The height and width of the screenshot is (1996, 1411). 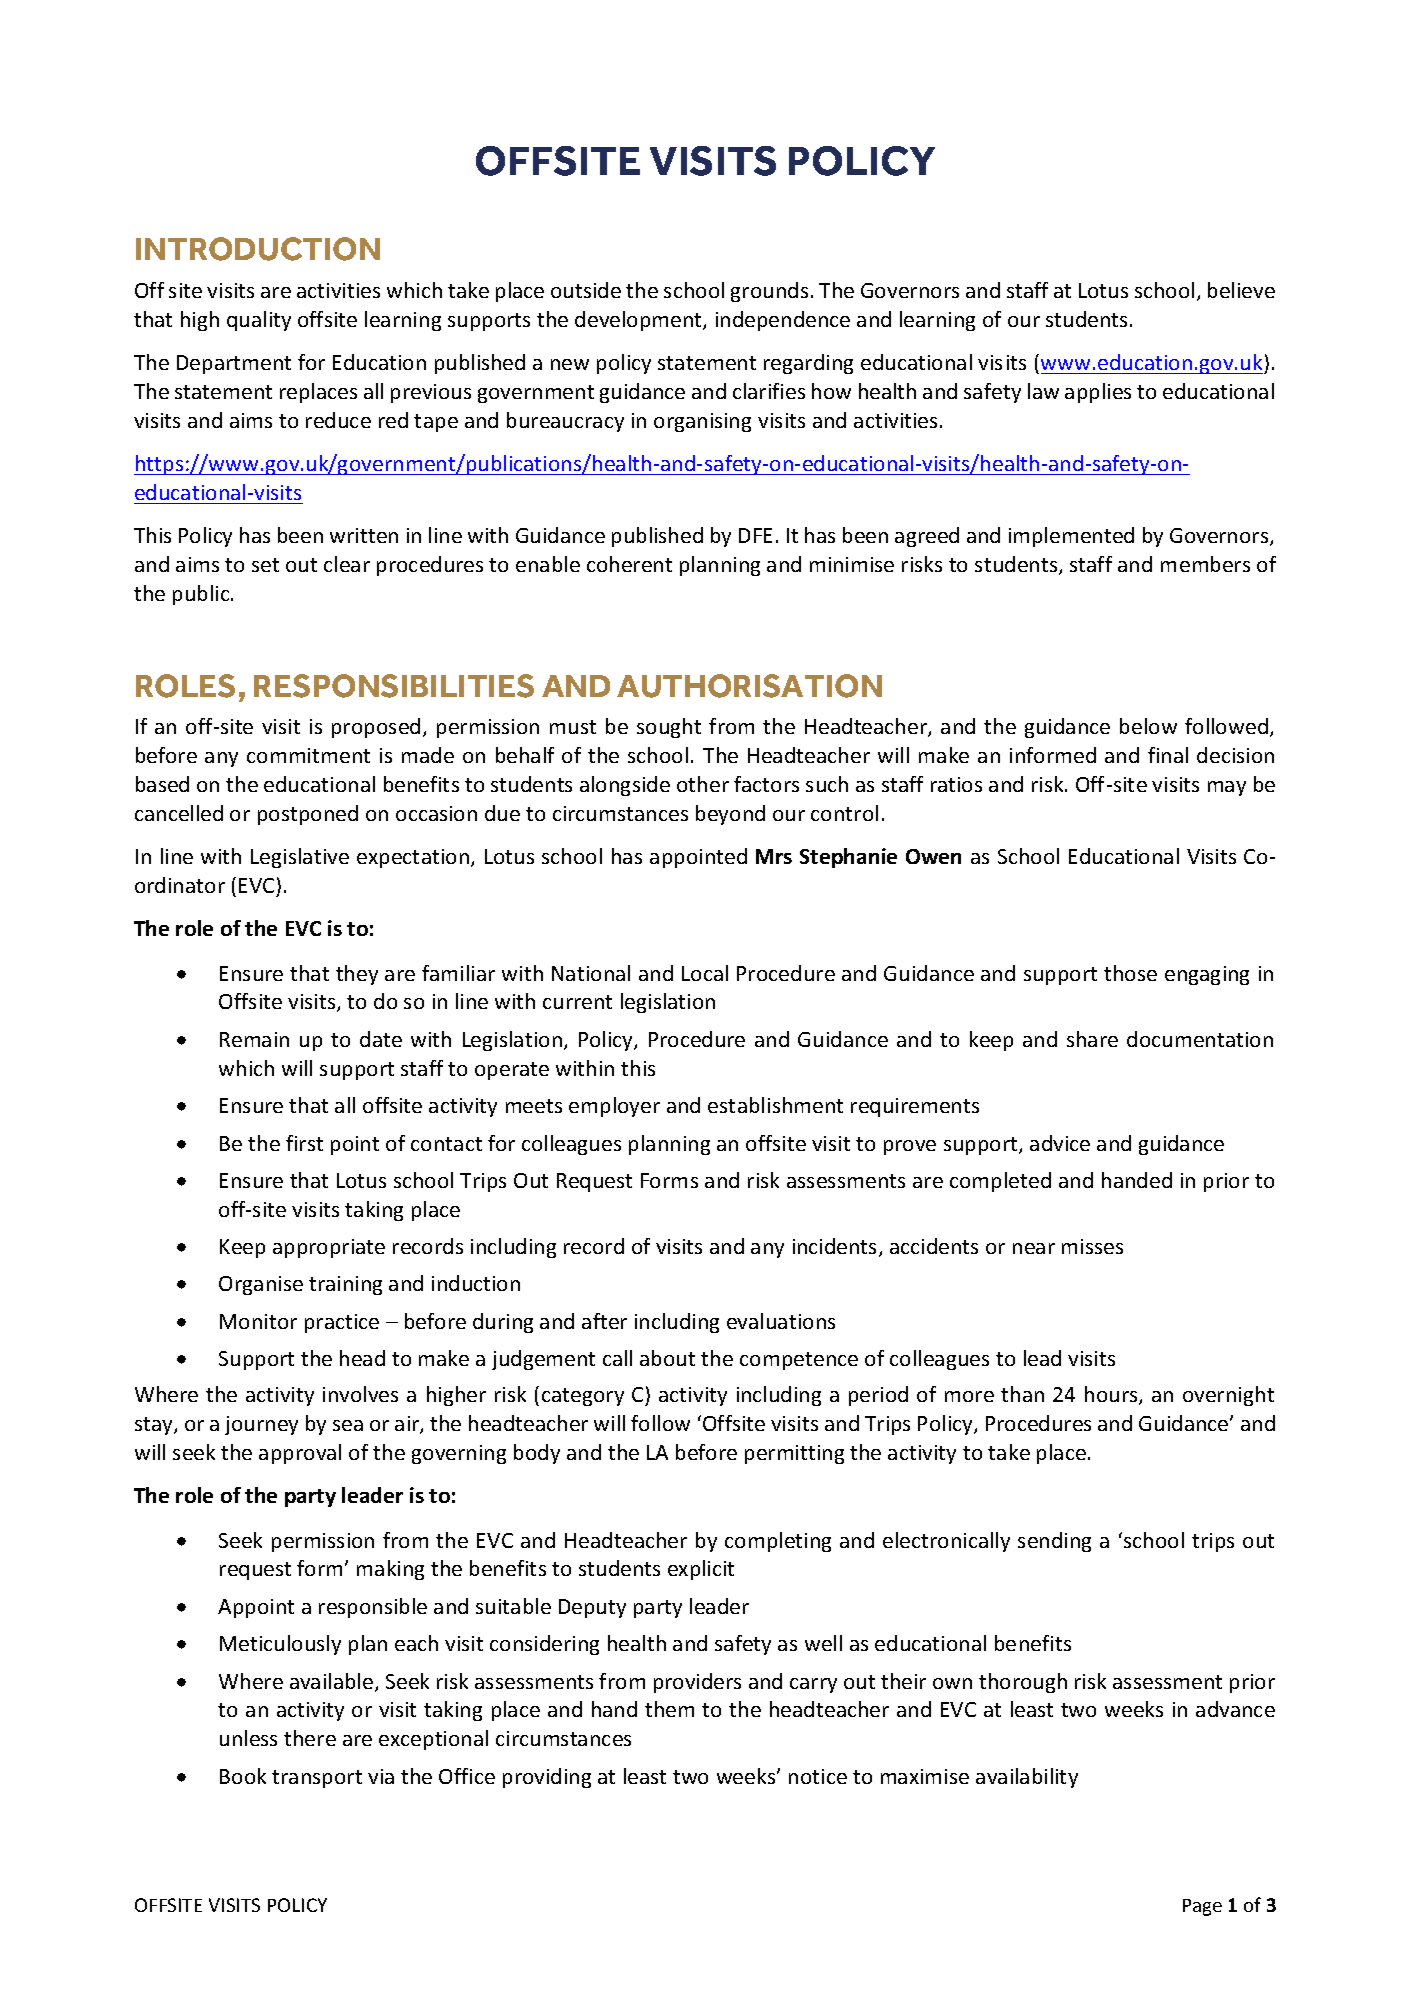 What do you see at coordinates (1098, 393) in the screenshot?
I see `applies` at bounding box center [1098, 393].
